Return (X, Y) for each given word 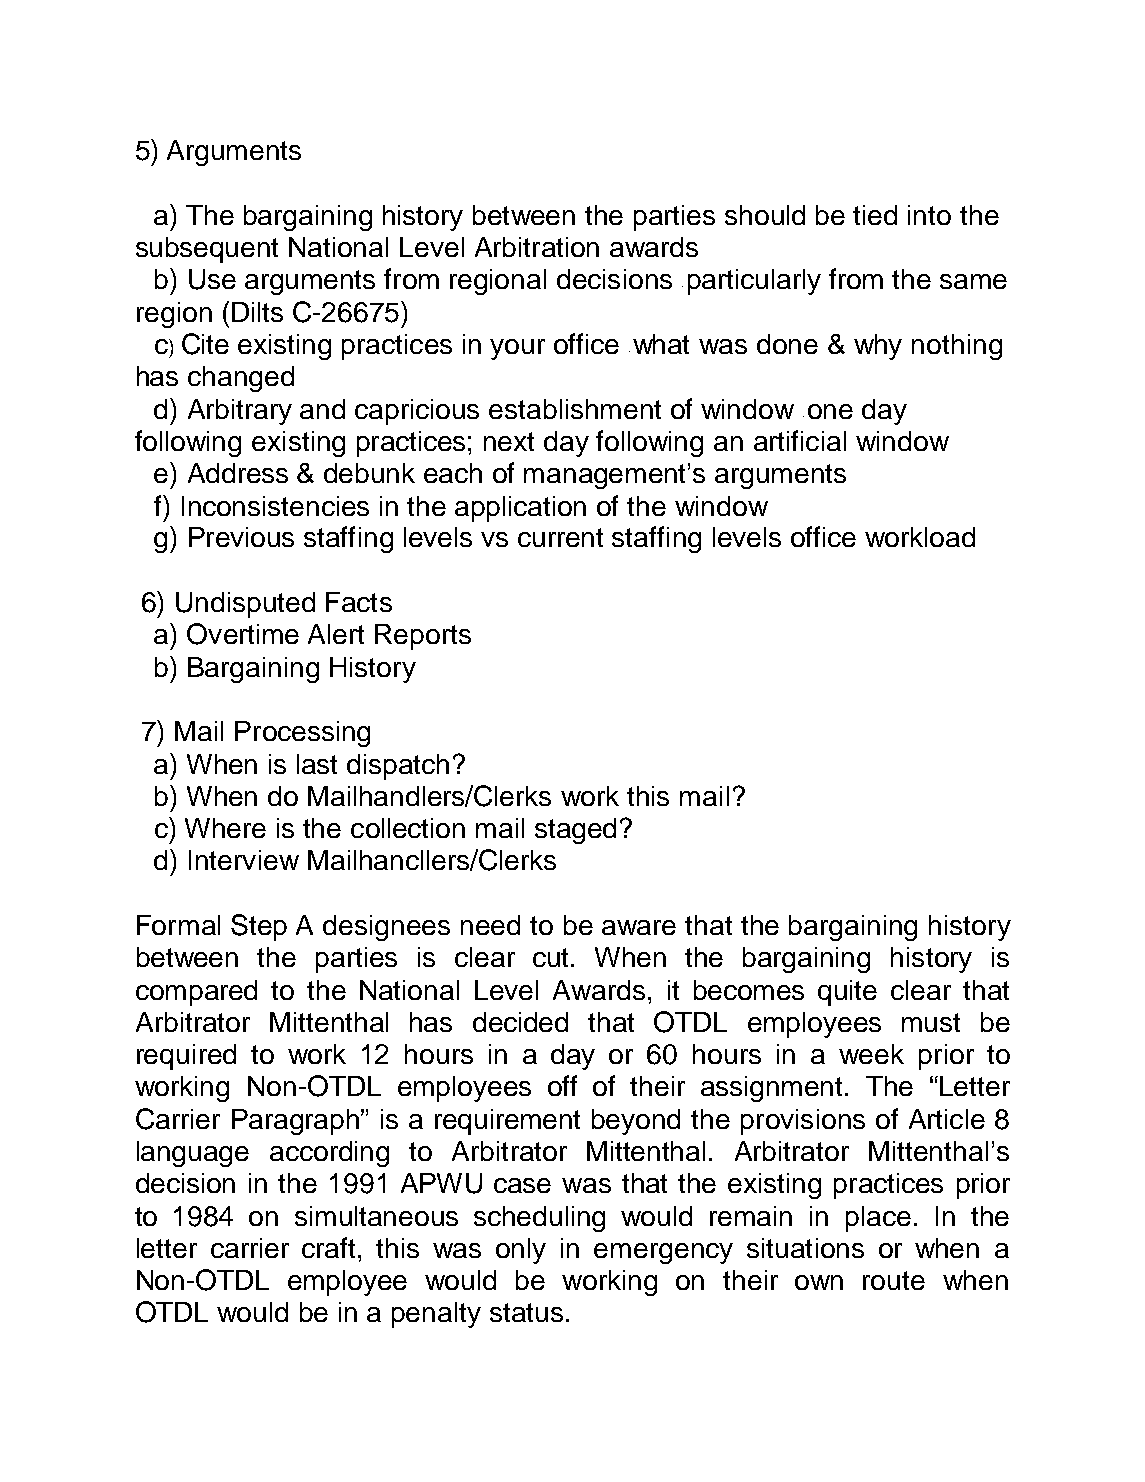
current (560, 537)
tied (875, 215)
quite (847, 993)
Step (259, 927)
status (526, 1312)
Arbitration (537, 247)
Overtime (243, 634)
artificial (800, 440)
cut (550, 957)
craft (330, 1247)
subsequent (207, 250)
